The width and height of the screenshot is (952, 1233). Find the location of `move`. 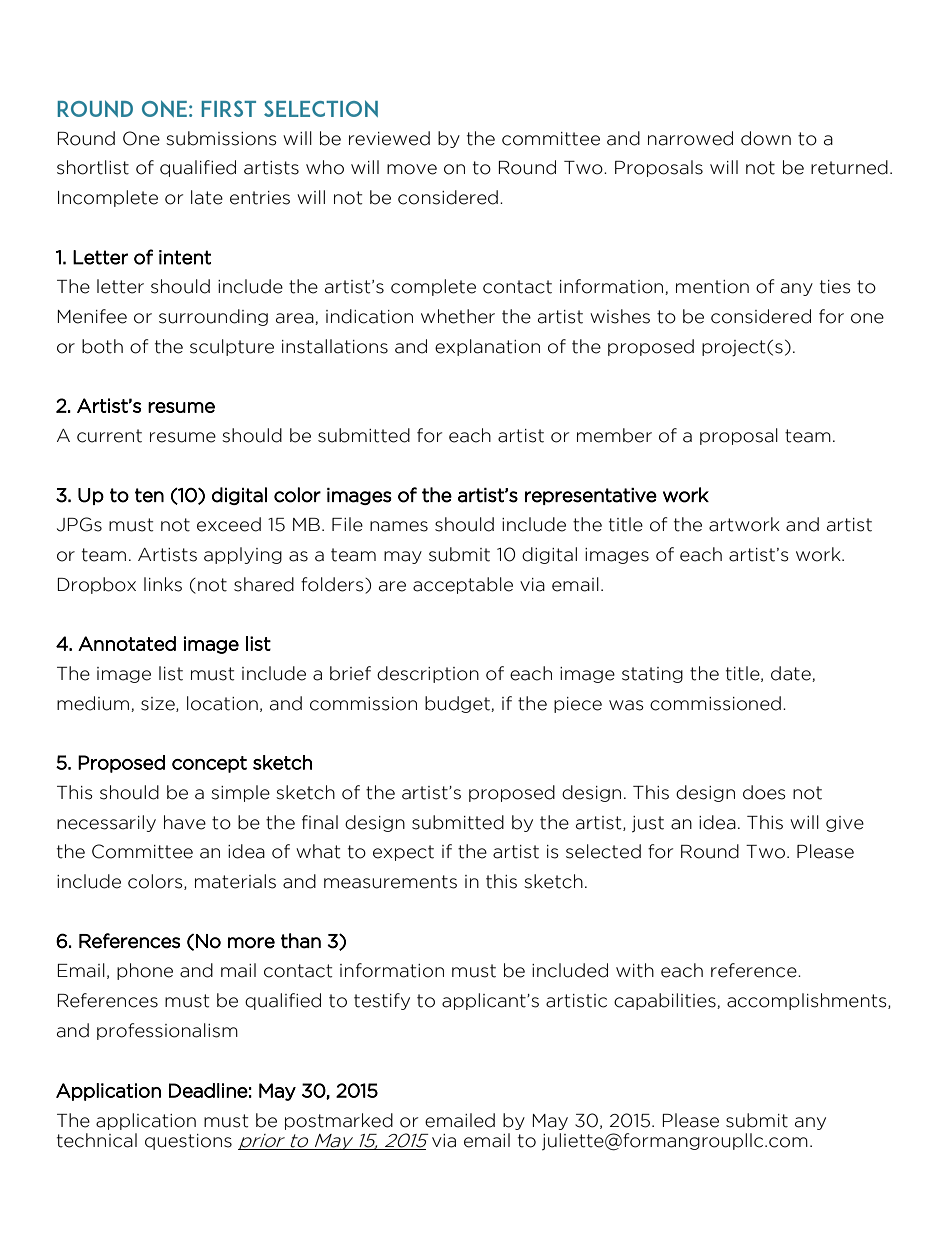

move is located at coordinates (412, 169).
